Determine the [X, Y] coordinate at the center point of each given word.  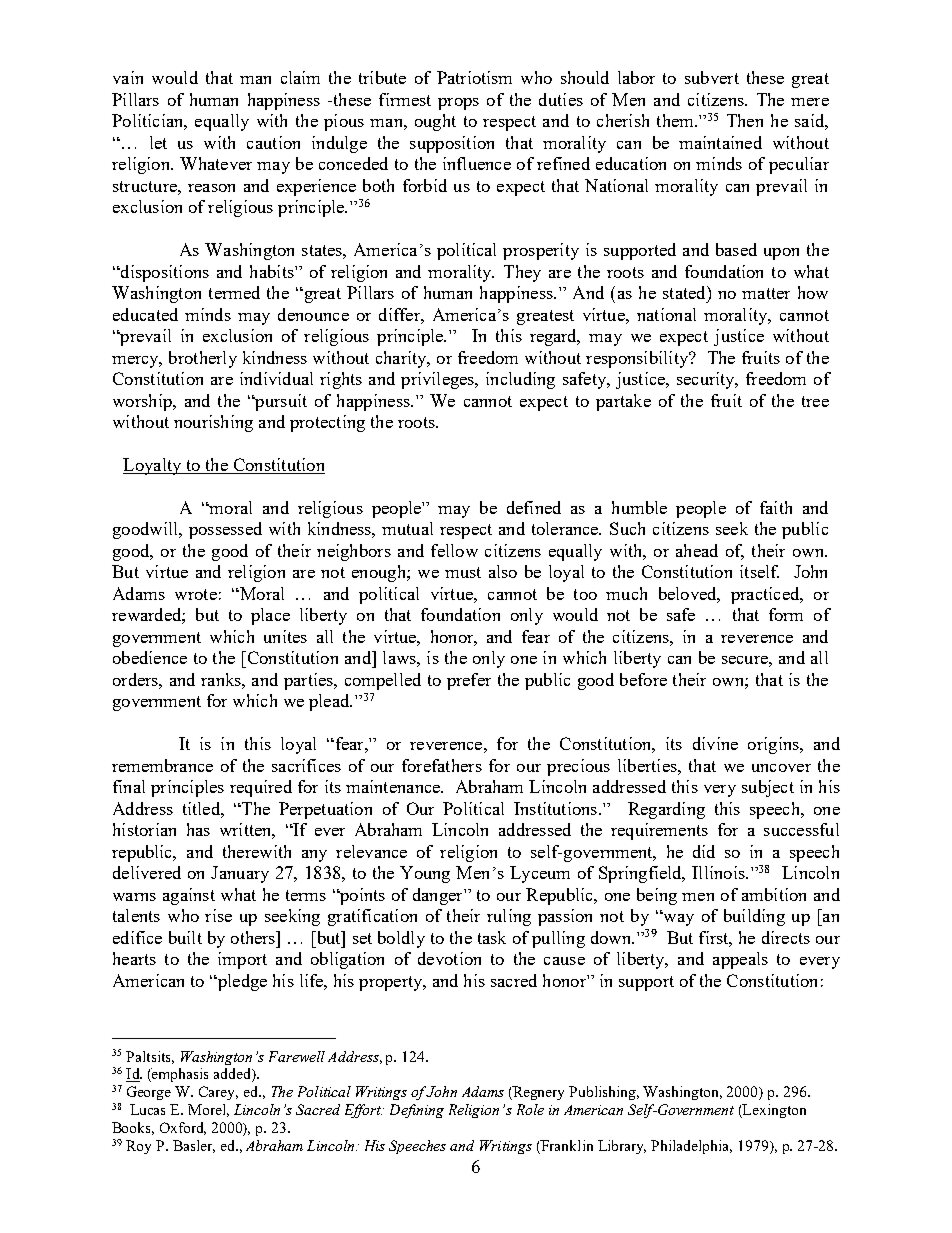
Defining [417, 1111]
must [463, 572]
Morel [208, 1110]
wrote [196, 594]
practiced [766, 595]
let [158, 142]
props [458, 104]
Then [745, 120]
